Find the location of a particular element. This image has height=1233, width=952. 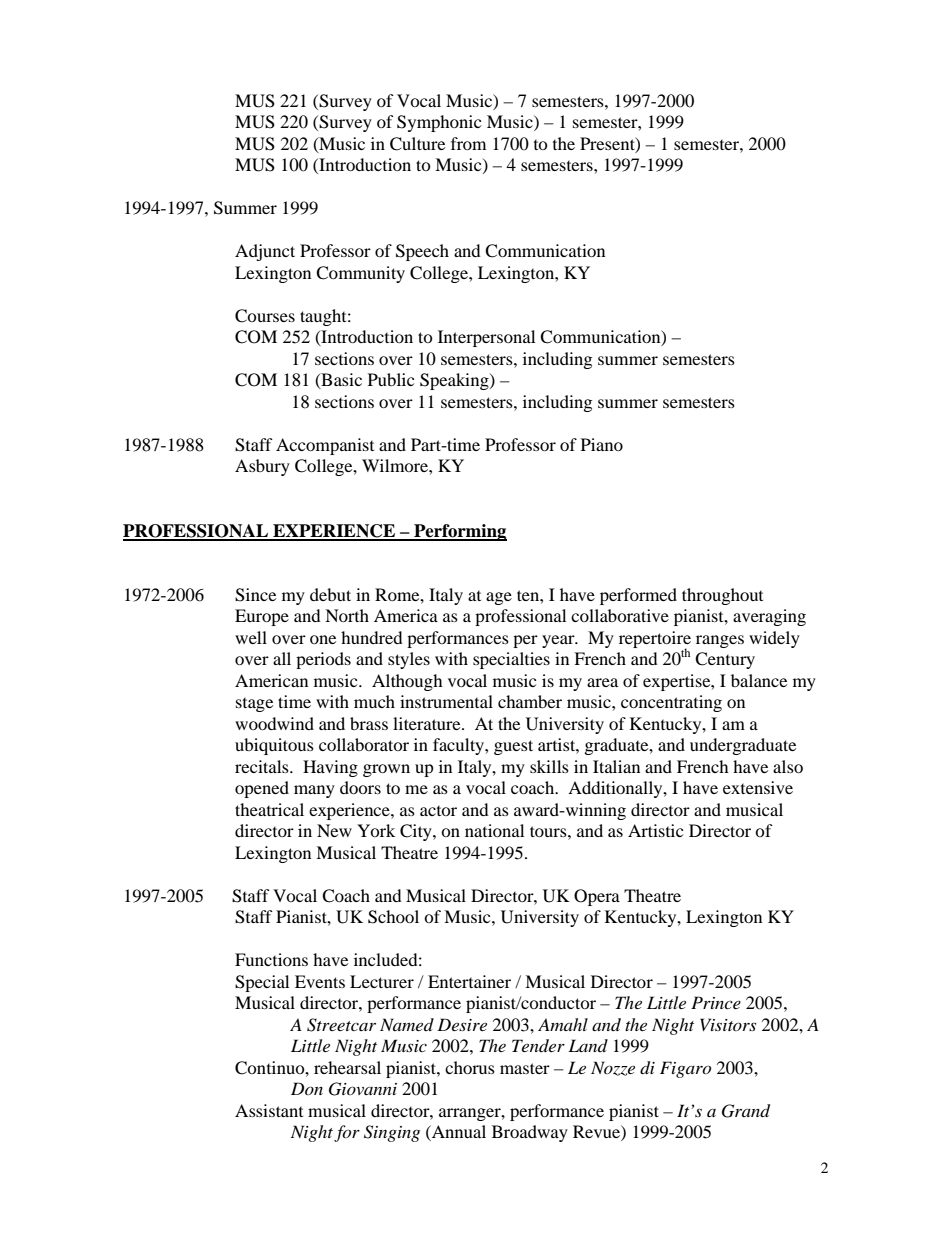

Symphonic is located at coordinates (439, 123).
